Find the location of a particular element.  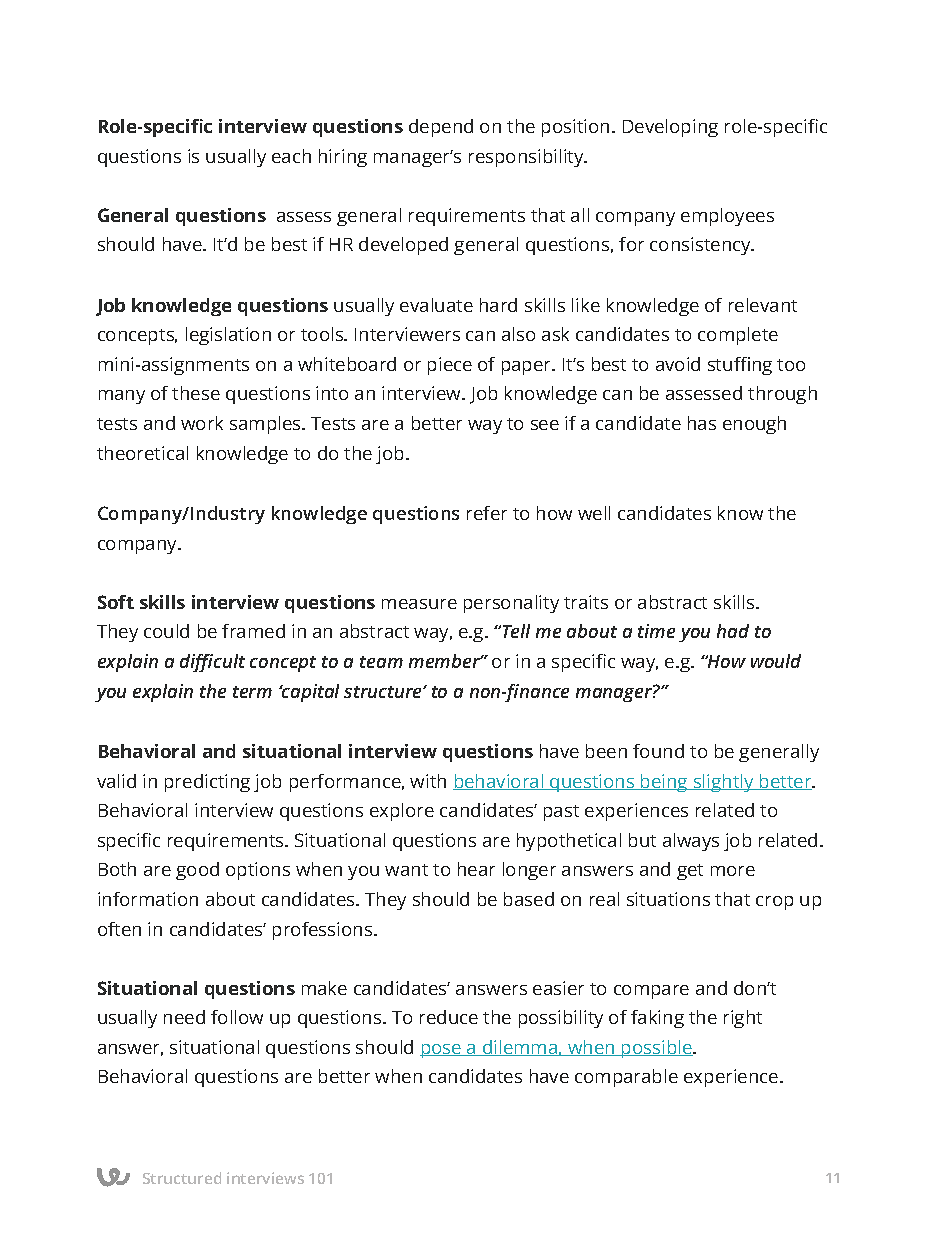

had is located at coordinates (733, 631).
